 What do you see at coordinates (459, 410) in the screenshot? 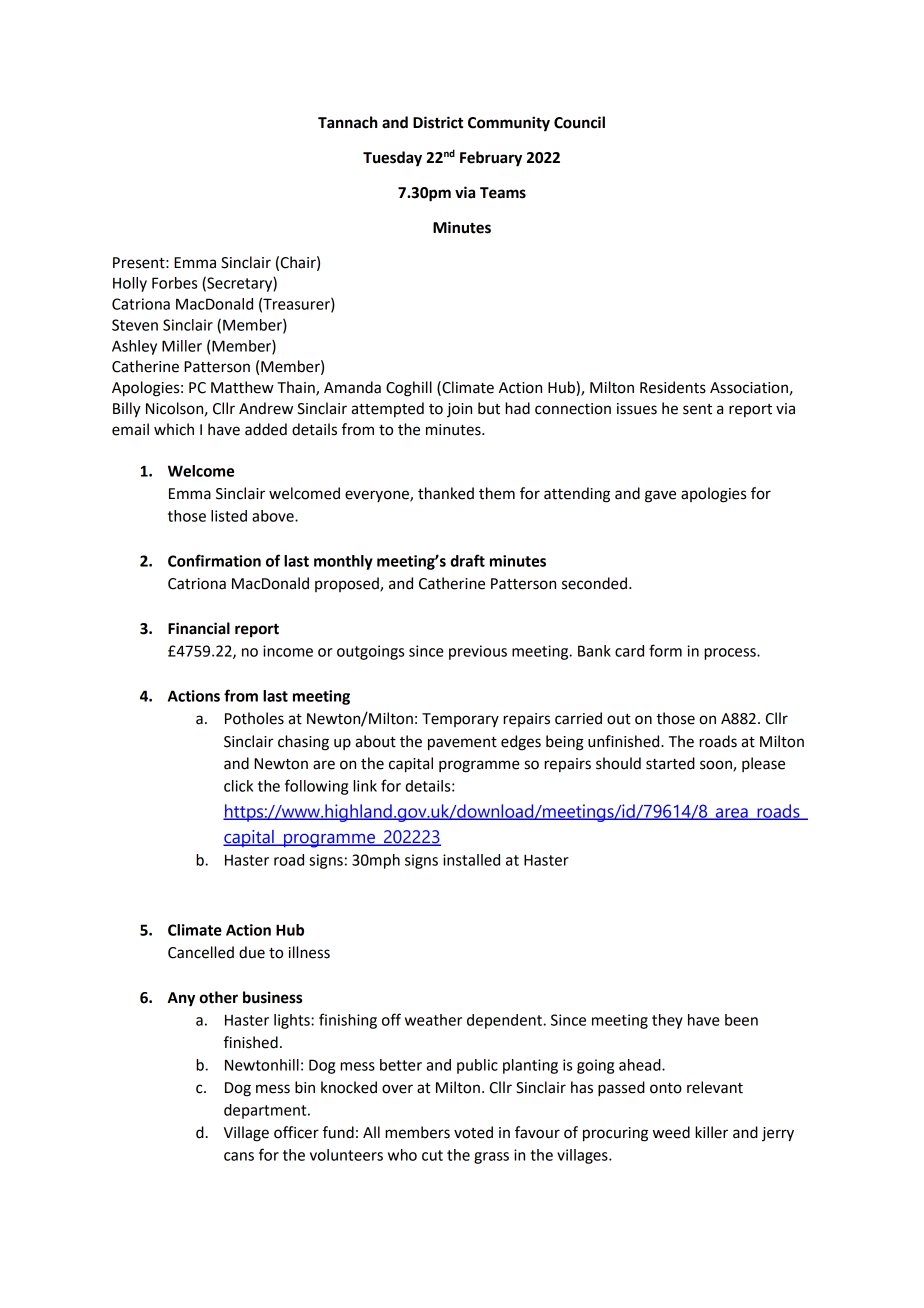
I see `join` at bounding box center [459, 410].
